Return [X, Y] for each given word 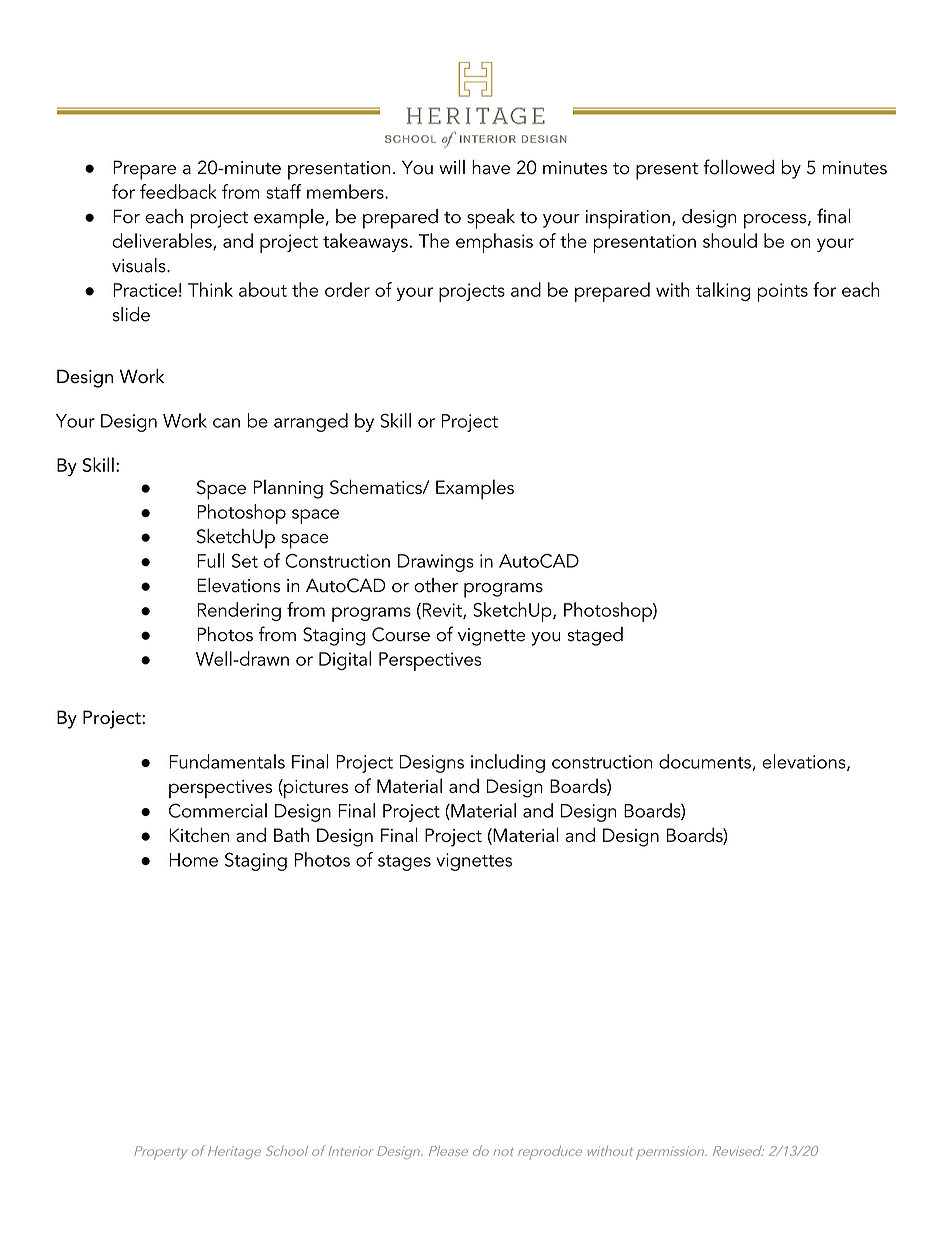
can [226, 423]
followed [738, 167]
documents [705, 761]
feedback [178, 191]
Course [401, 634]
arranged [311, 422]
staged [595, 636]
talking [723, 291]
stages [404, 863]
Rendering [239, 611]
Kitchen [199, 834]
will [452, 167]
